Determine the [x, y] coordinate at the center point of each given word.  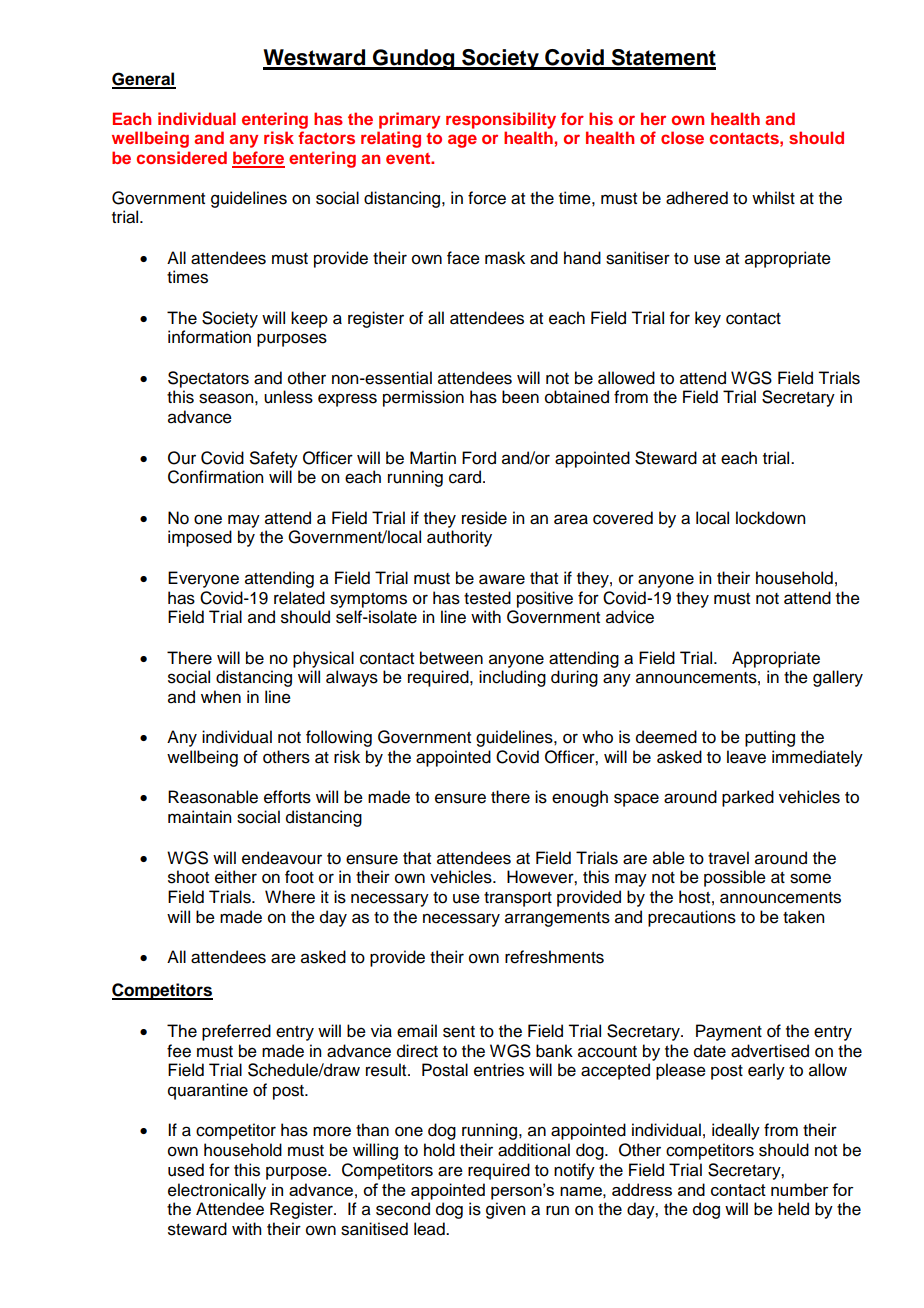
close [682, 137]
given [505, 1210]
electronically [217, 1191]
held [793, 1209]
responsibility [501, 120]
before [258, 159]
